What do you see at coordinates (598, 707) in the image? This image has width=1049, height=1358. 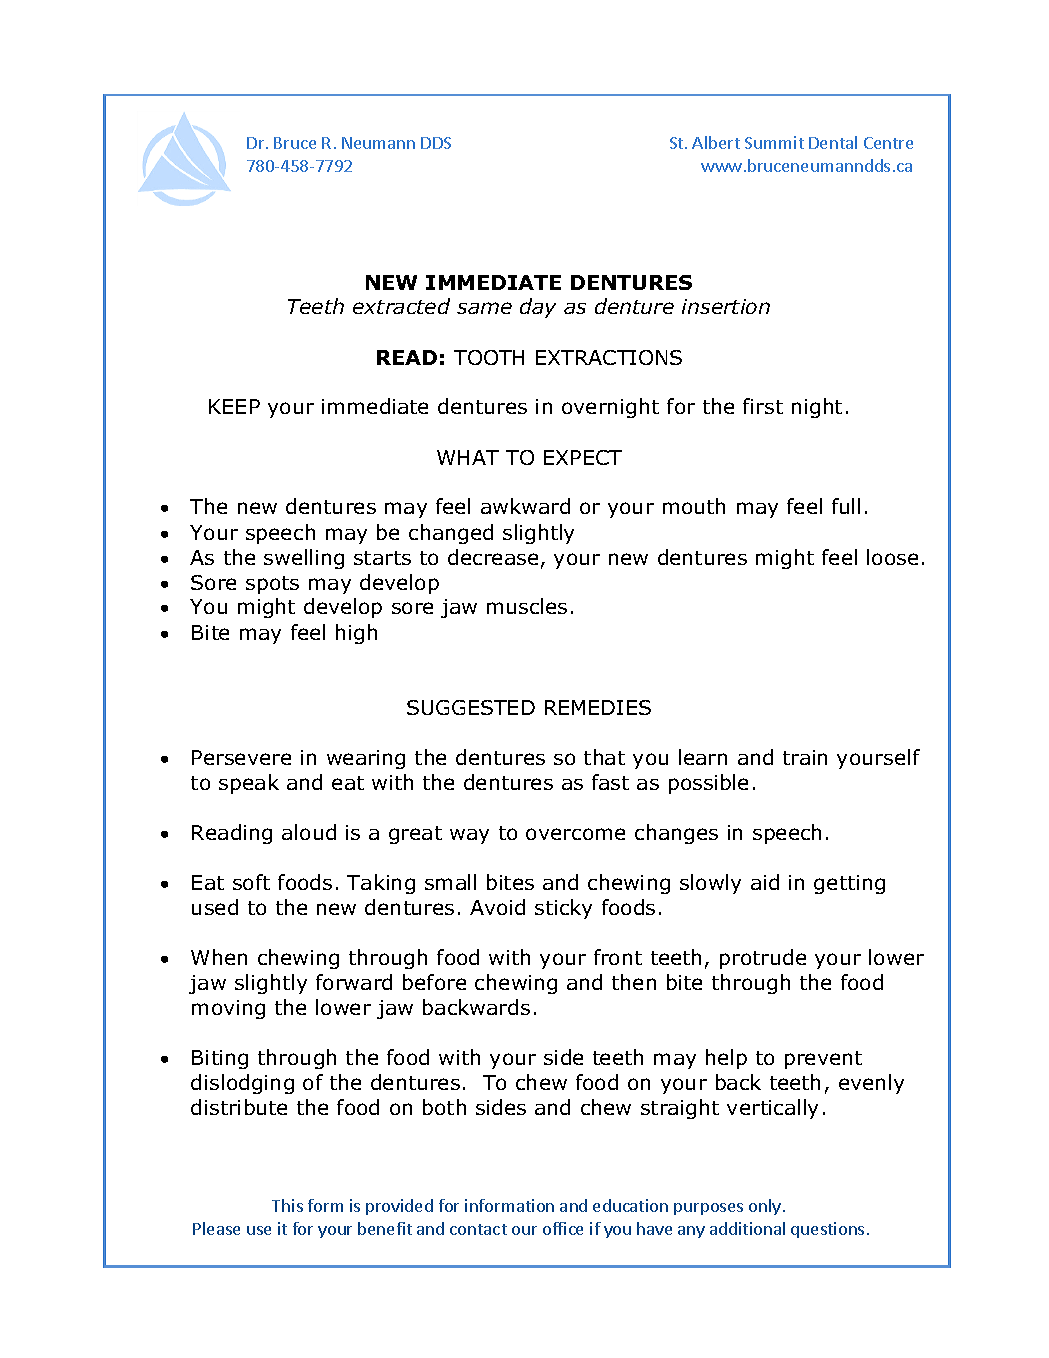 I see `REMEDIES` at bounding box center [598, 707].
